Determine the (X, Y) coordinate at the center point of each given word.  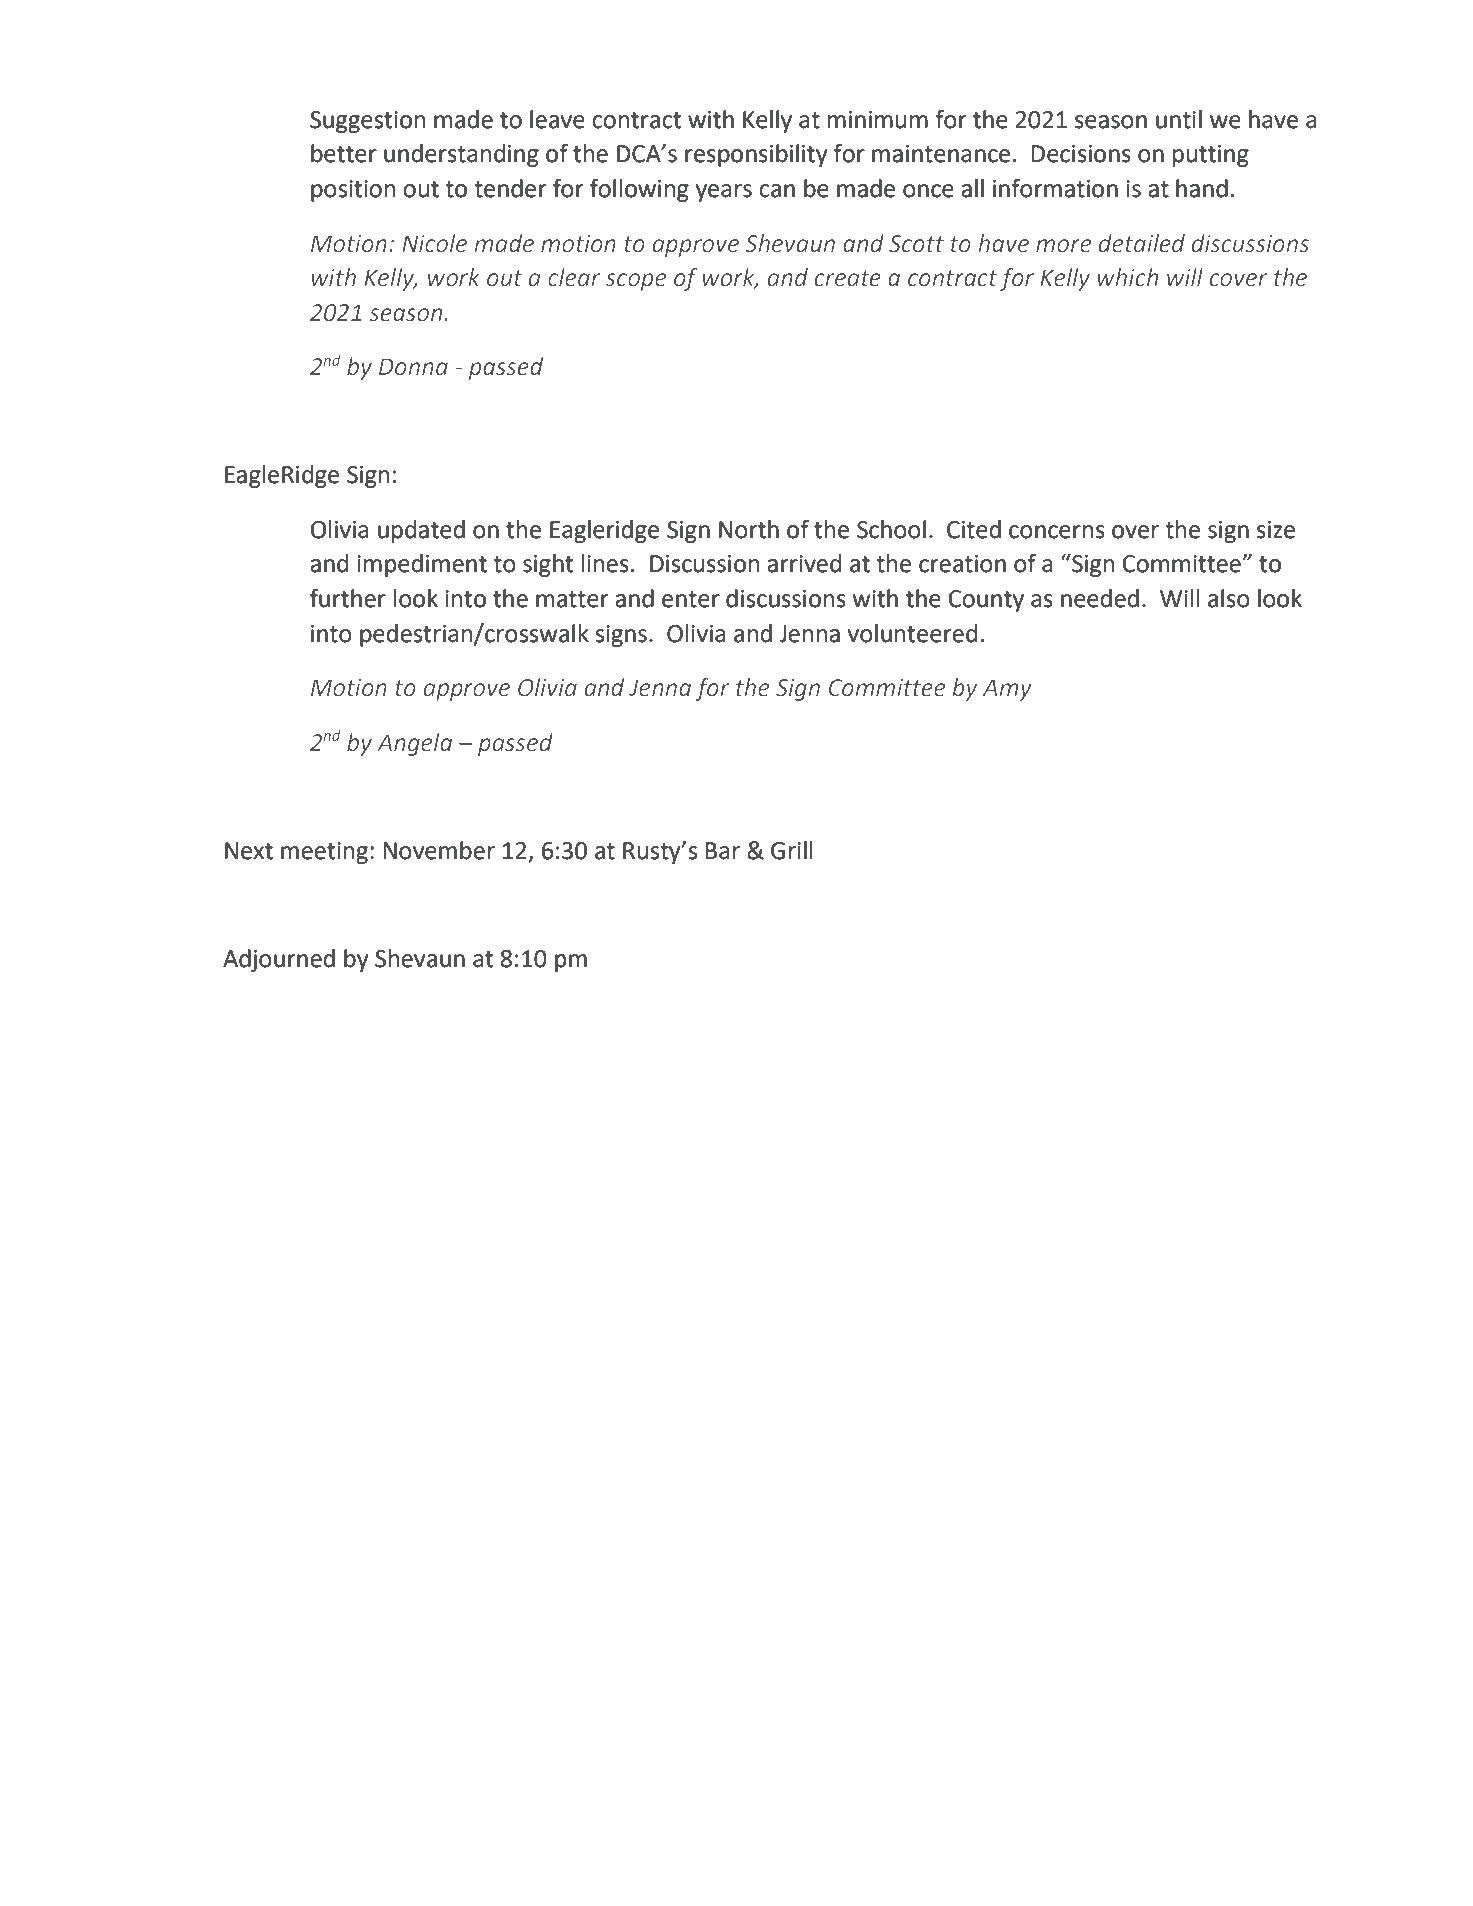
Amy (1007, 690)
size (1276, 530)
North (749, 529)
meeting (324, 853)
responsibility (756, 155)
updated (421, 531)
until (1179, 119)
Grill (792, 850)
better (344, 153)
